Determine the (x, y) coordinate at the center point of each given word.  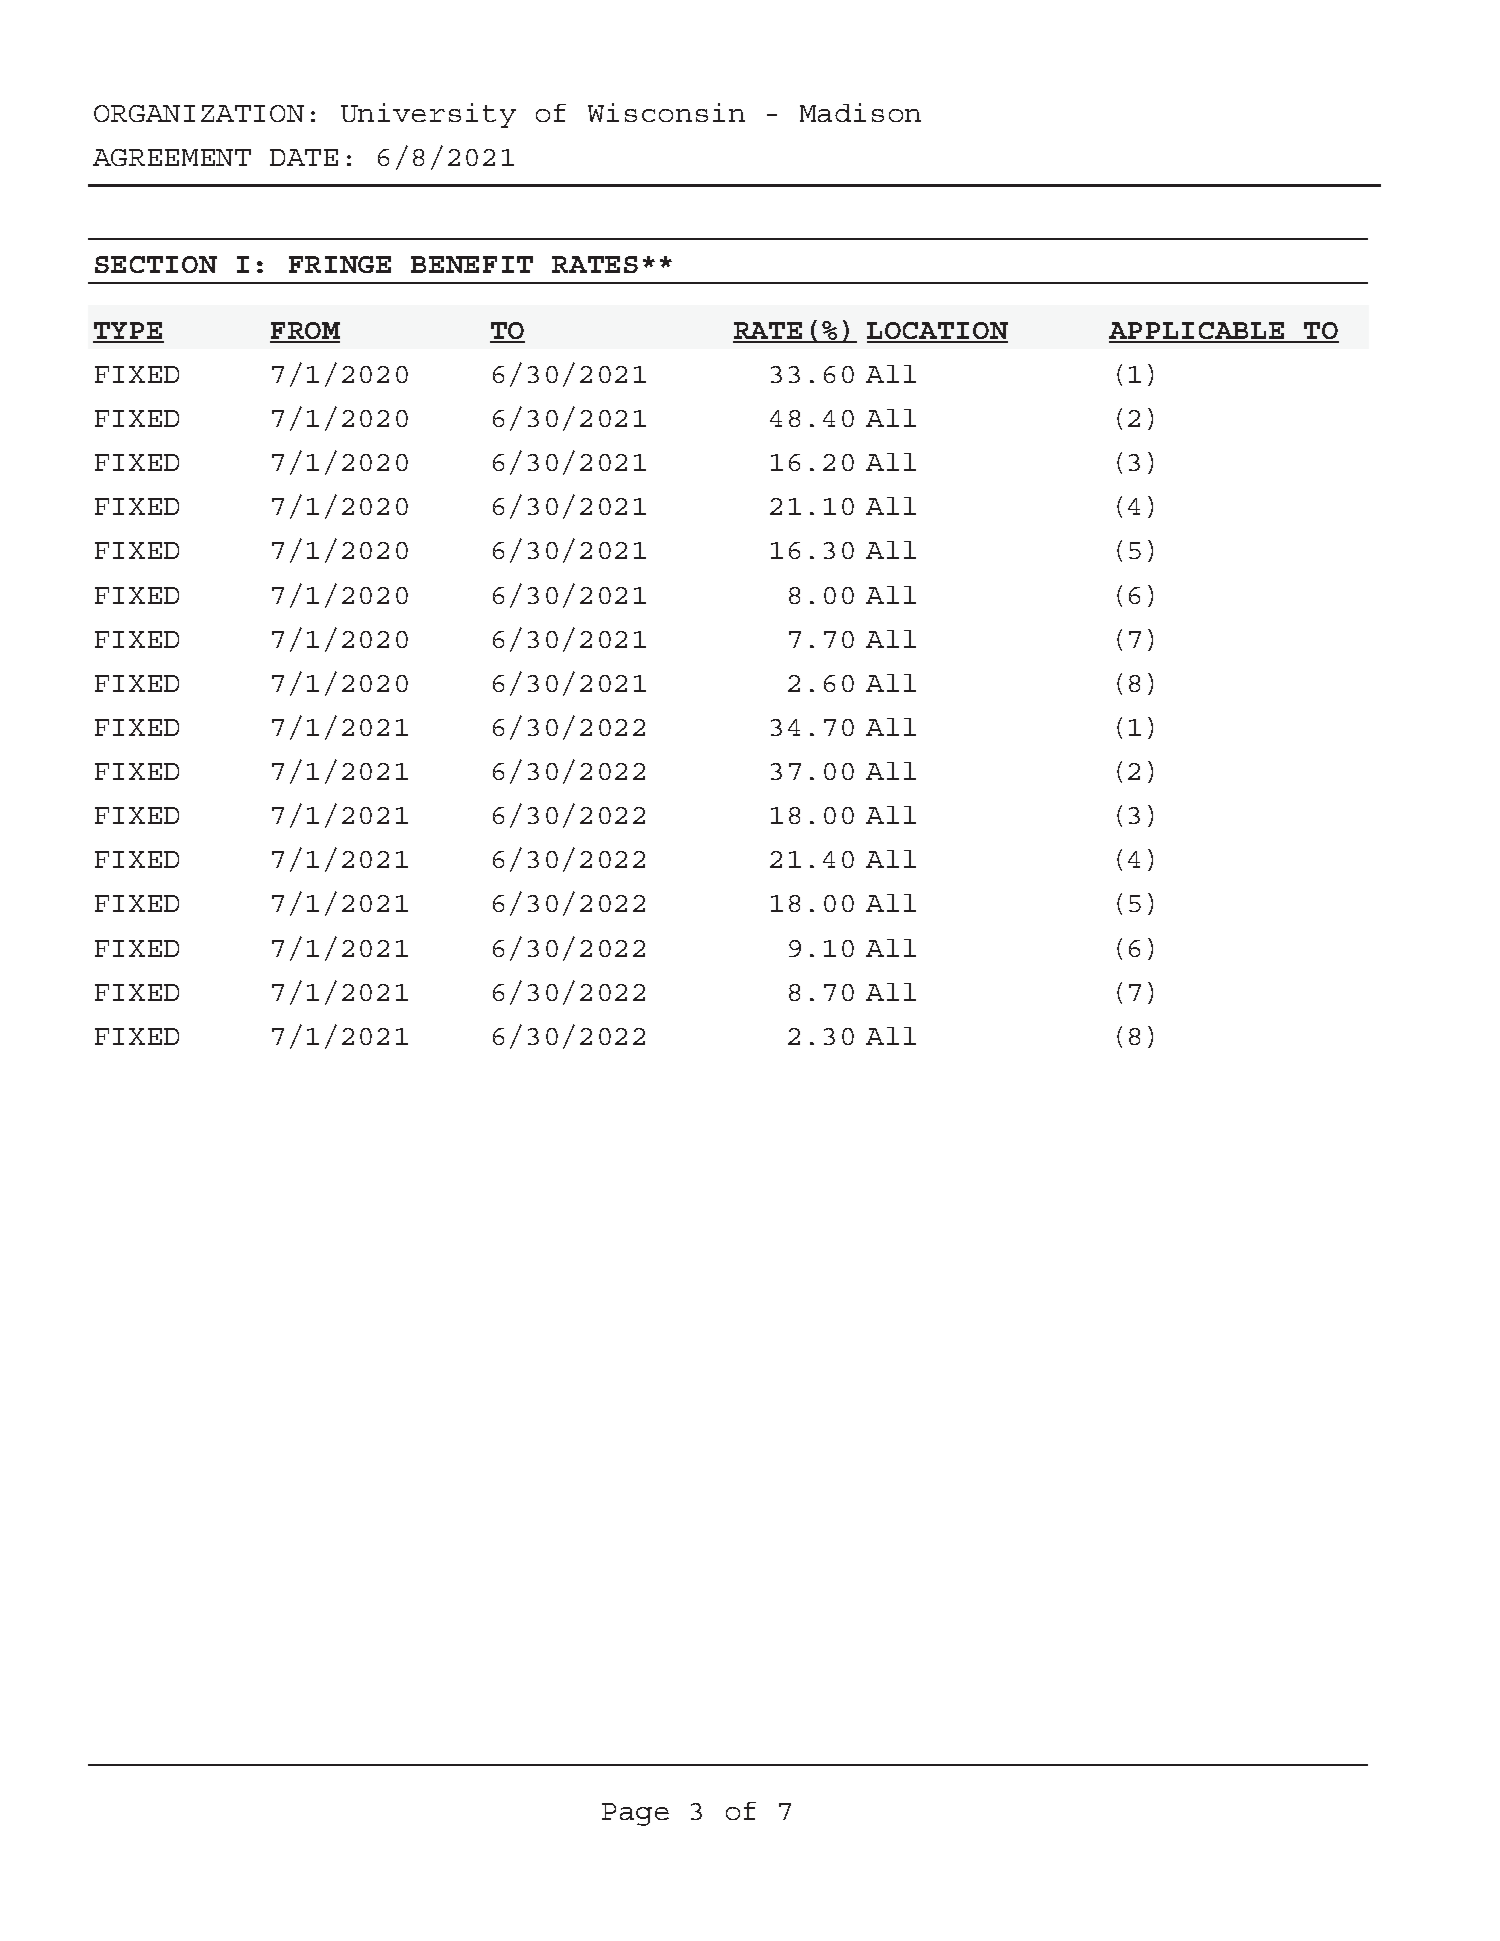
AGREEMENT (172, 157)
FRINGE (340, 264)
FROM (305, 332)
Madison (860, 112)
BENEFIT (472, 264)
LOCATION (937, 332)
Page (635, 1814)
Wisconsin (666, 112)
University (428, 115)
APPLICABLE (1198, 332)
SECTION (156, 264)
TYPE (128, 332)
